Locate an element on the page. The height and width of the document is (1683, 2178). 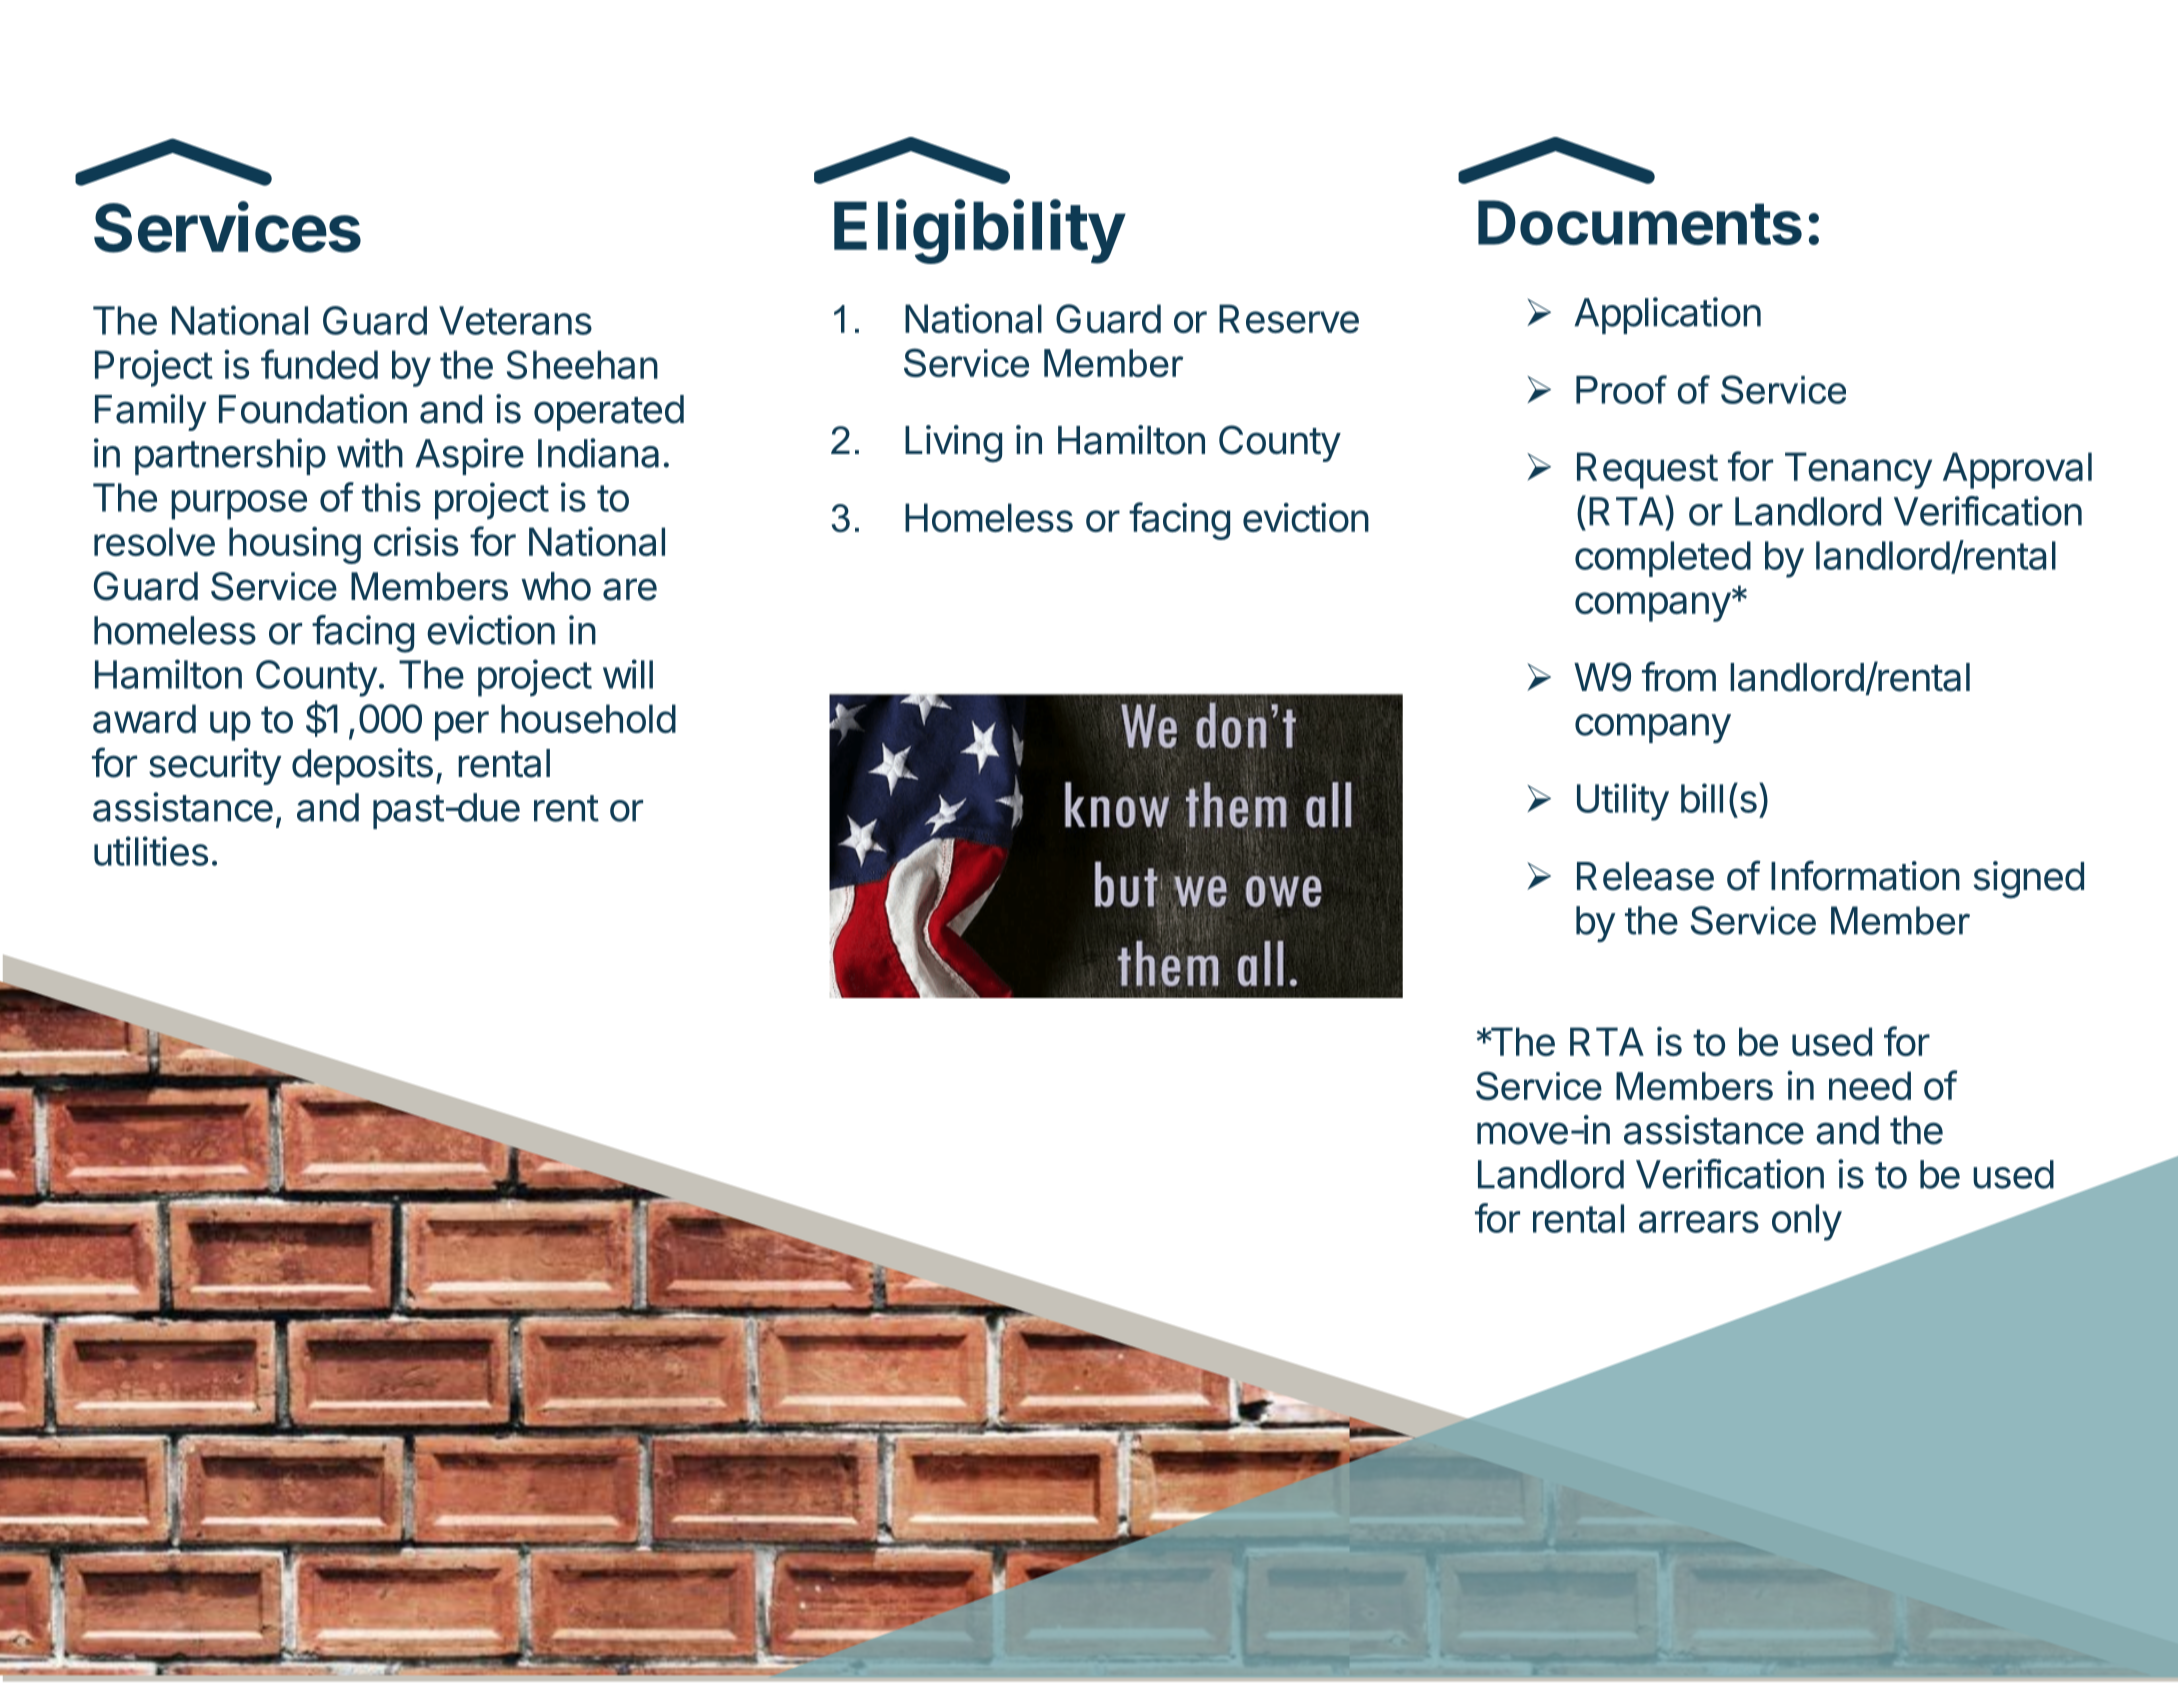
will is located at coordinates (628, 674).
